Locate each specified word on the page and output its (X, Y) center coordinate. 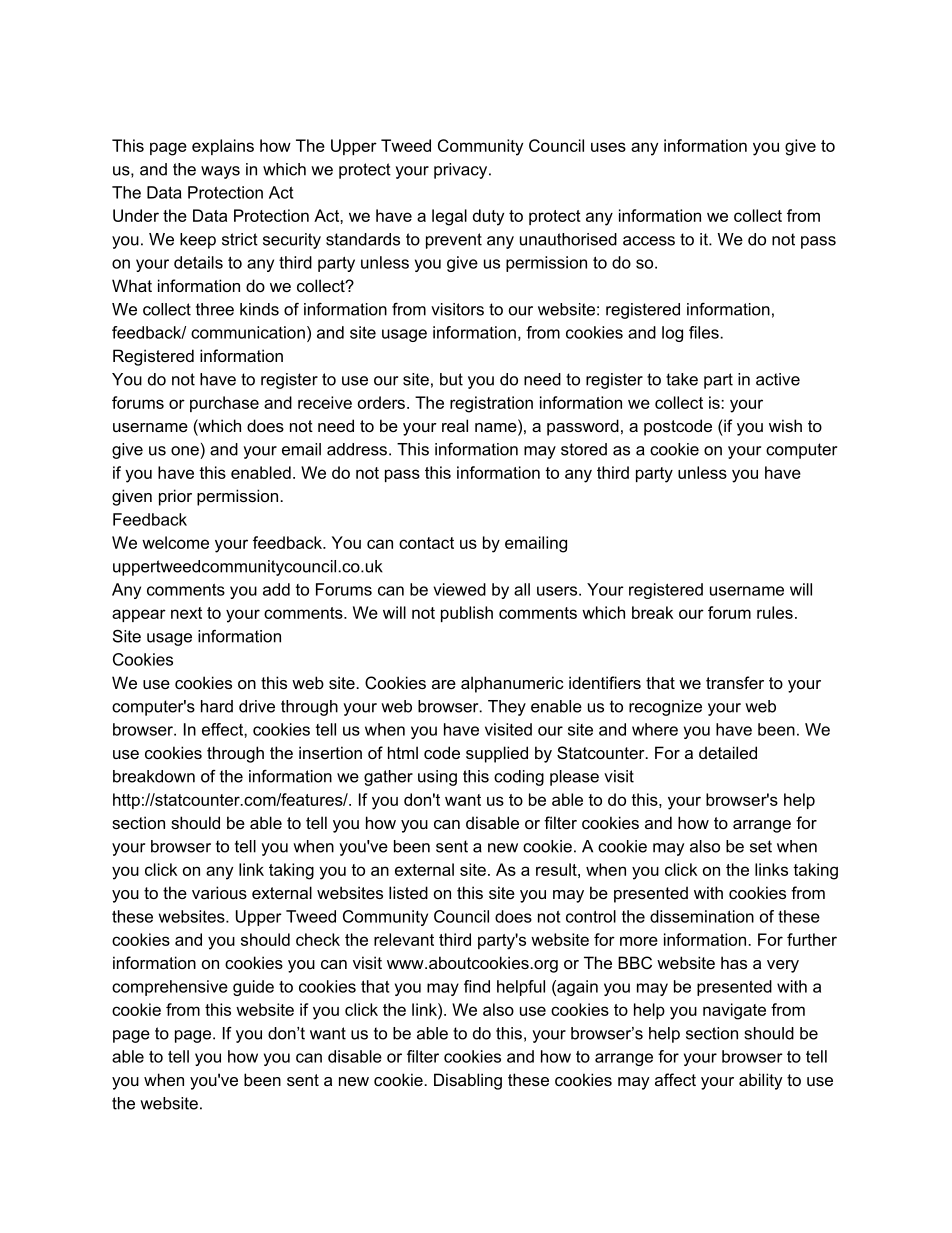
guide (253, 988)
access (649, 241)
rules (775, 612)
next (186, 613)
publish (467, 614)
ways (220, 172)
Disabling (468, 1081)
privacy (462, 171)
